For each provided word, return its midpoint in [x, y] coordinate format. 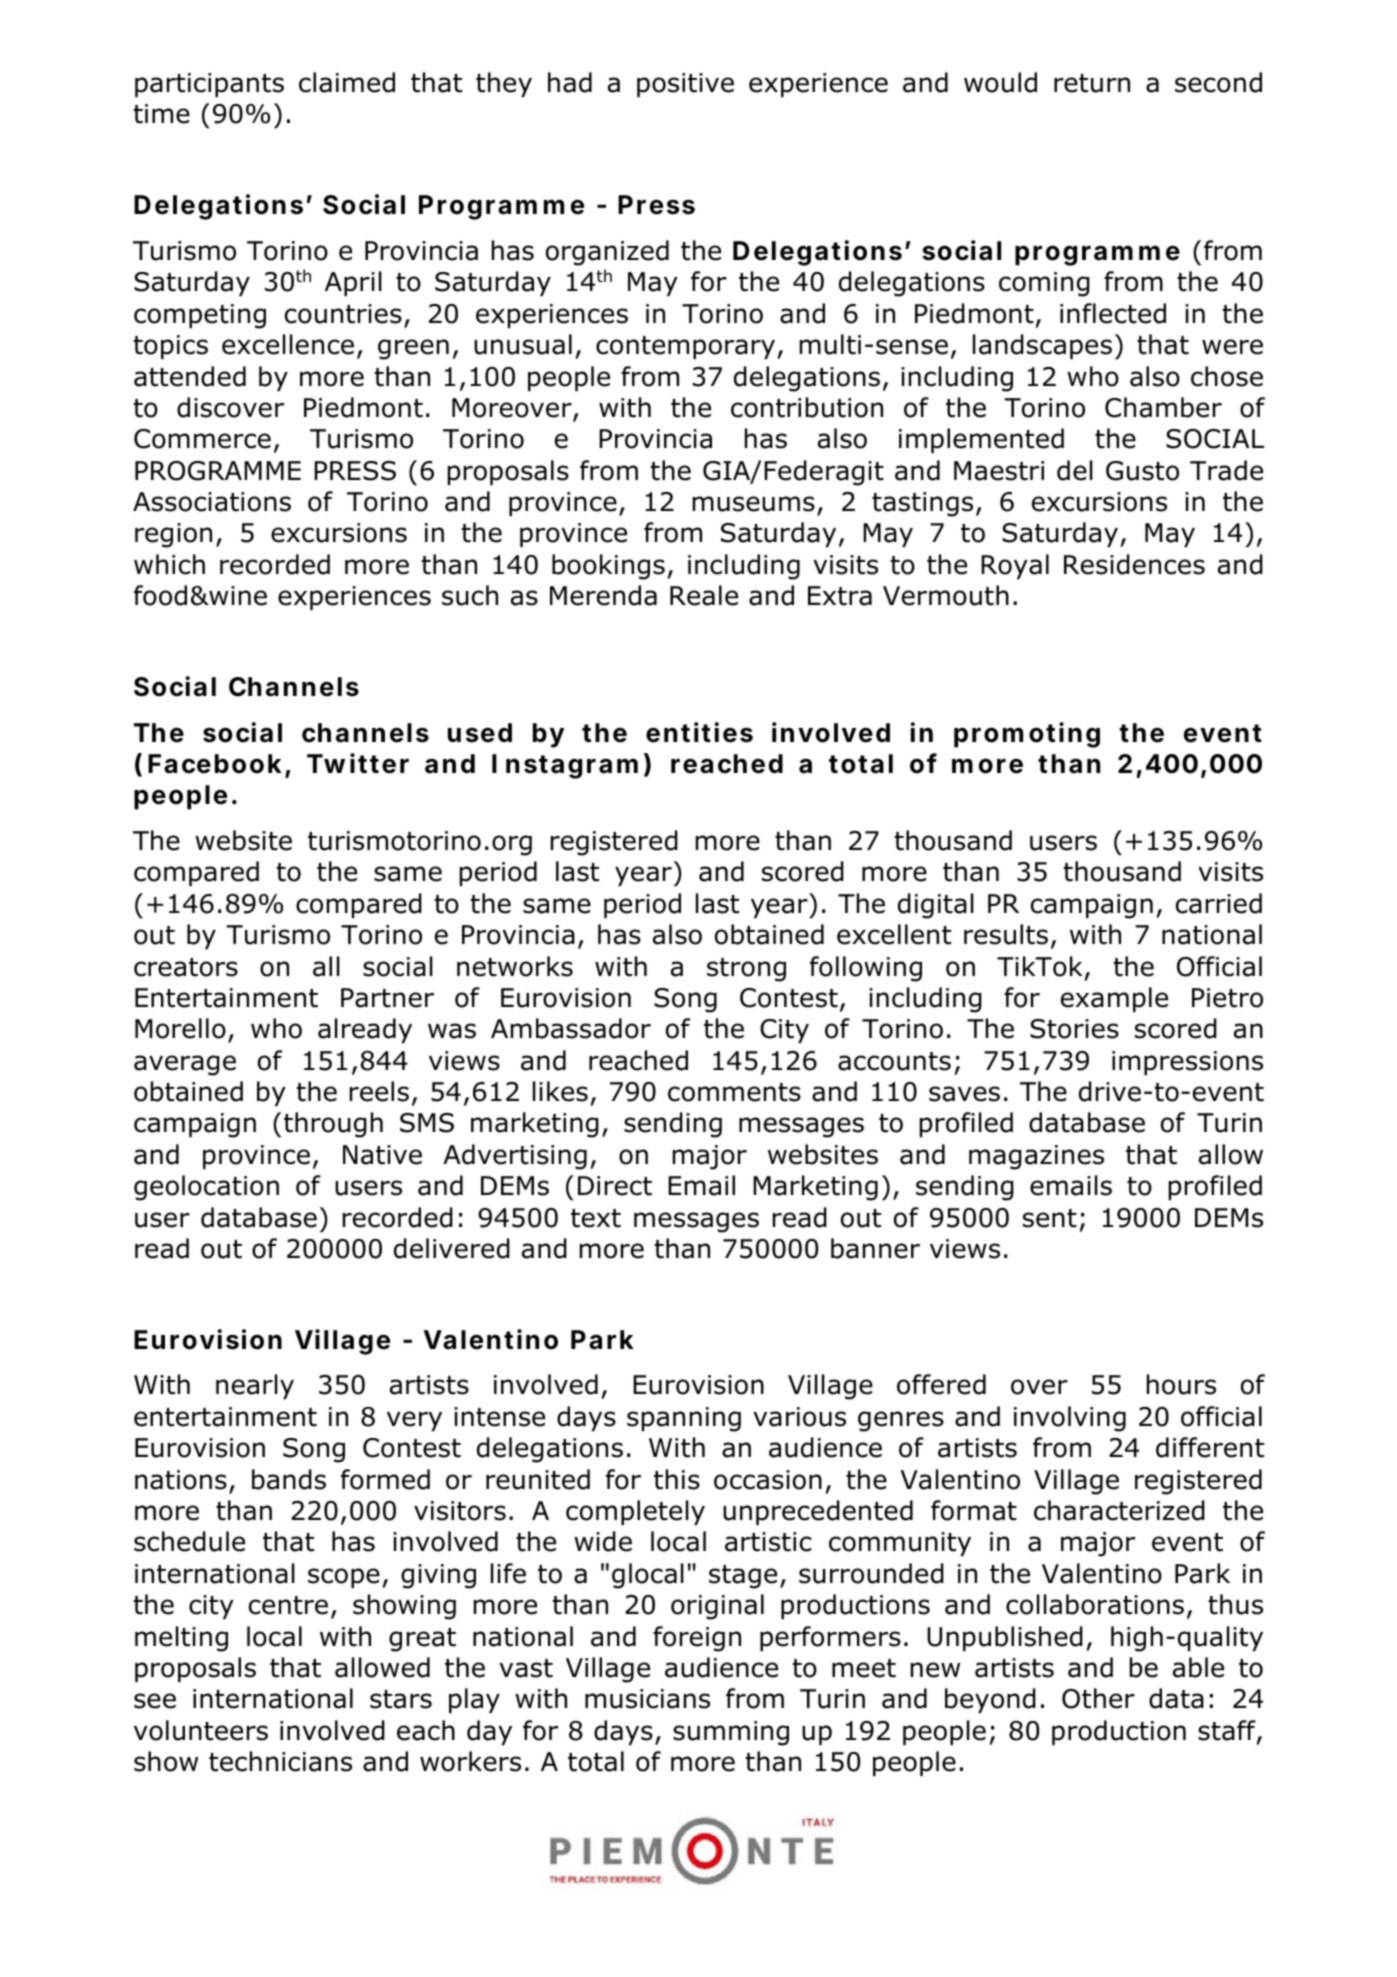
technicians [280, 1761]
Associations [212, 502]
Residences [1134, 564]
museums [754, 504]
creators [186, 967]
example [1114, 999]
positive [685, 85]
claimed [347, 82]
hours [1181, 1384]
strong [746, 970]
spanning [684, 1419]
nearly [255, 1386]
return [1092, 83]
